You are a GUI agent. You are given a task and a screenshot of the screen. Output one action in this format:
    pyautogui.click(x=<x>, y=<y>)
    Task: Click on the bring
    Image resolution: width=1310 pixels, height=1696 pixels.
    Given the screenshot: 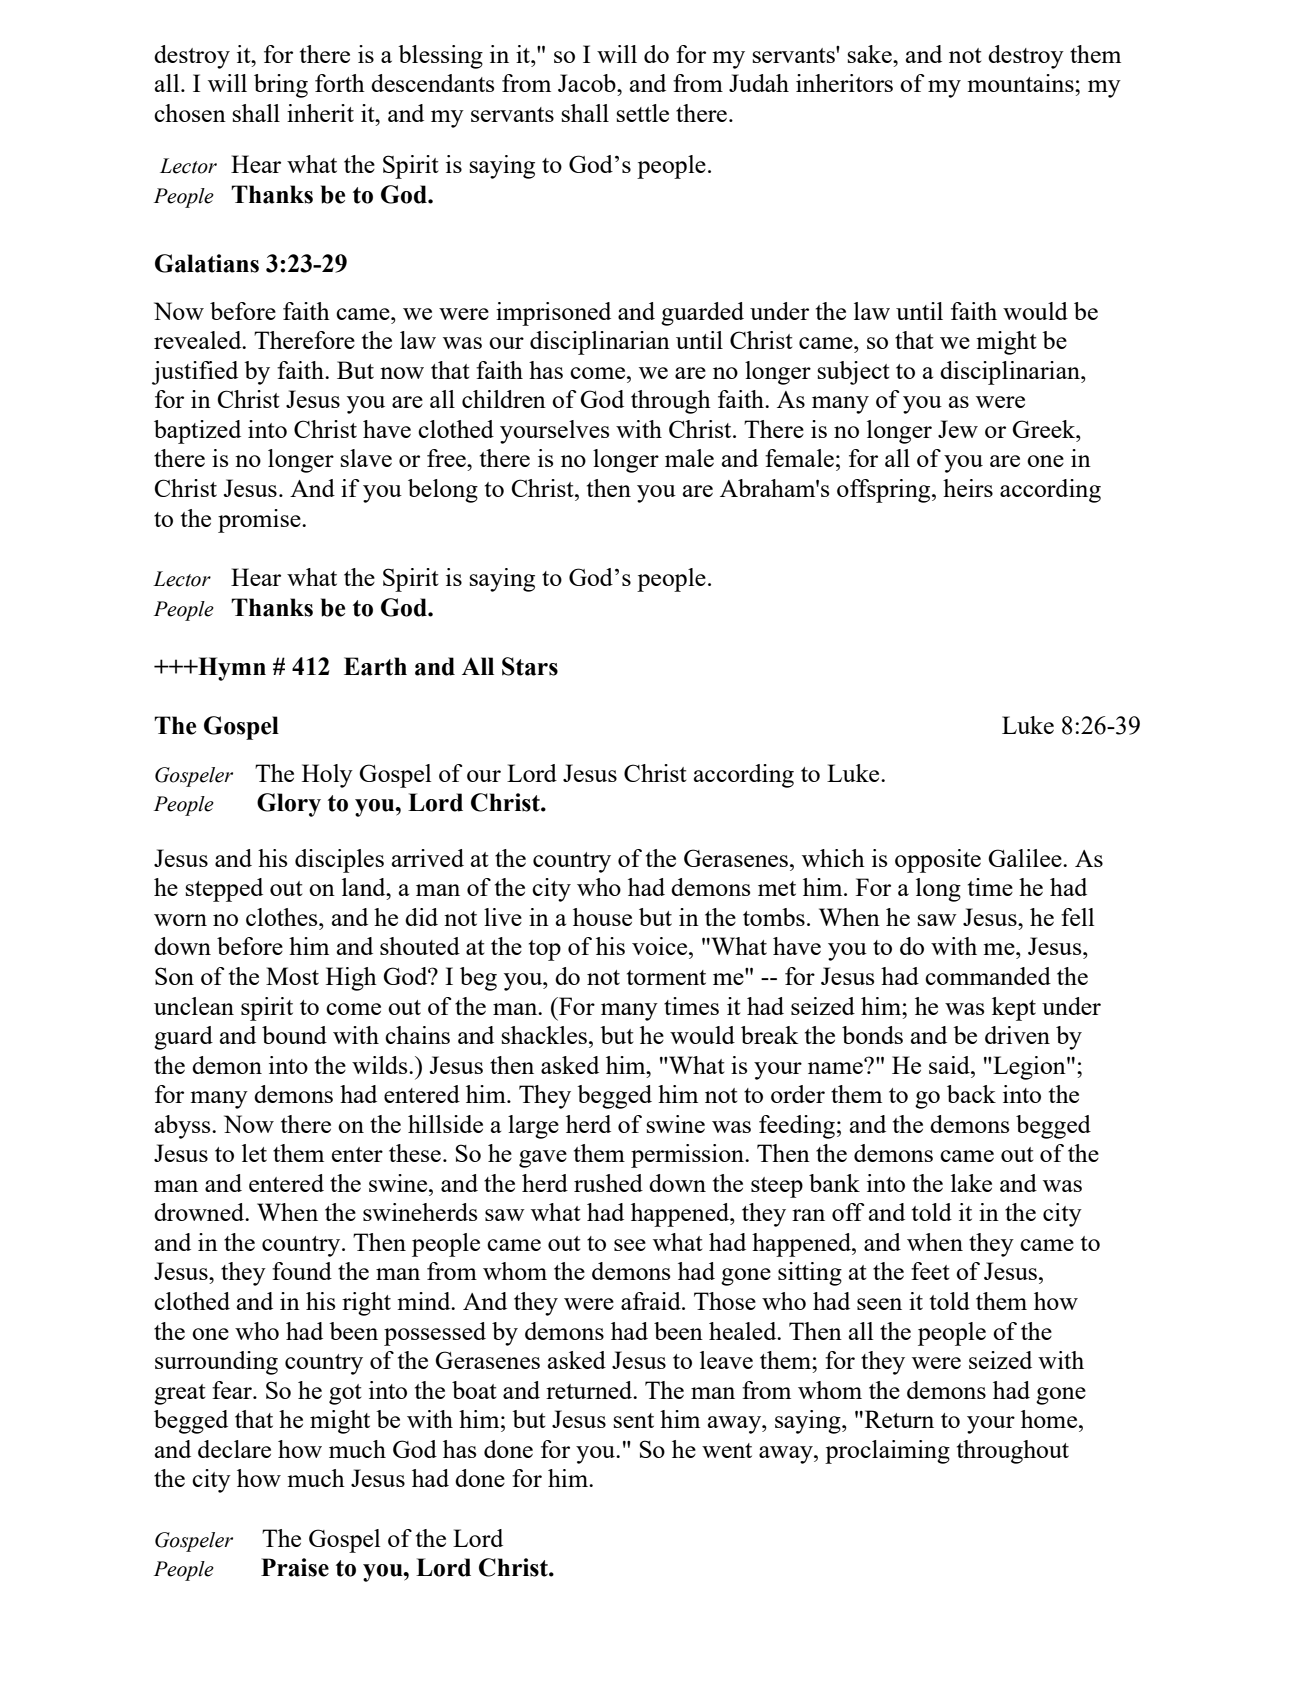 What is the action you would take?
    pyautogui.click(x=281, y=86)
